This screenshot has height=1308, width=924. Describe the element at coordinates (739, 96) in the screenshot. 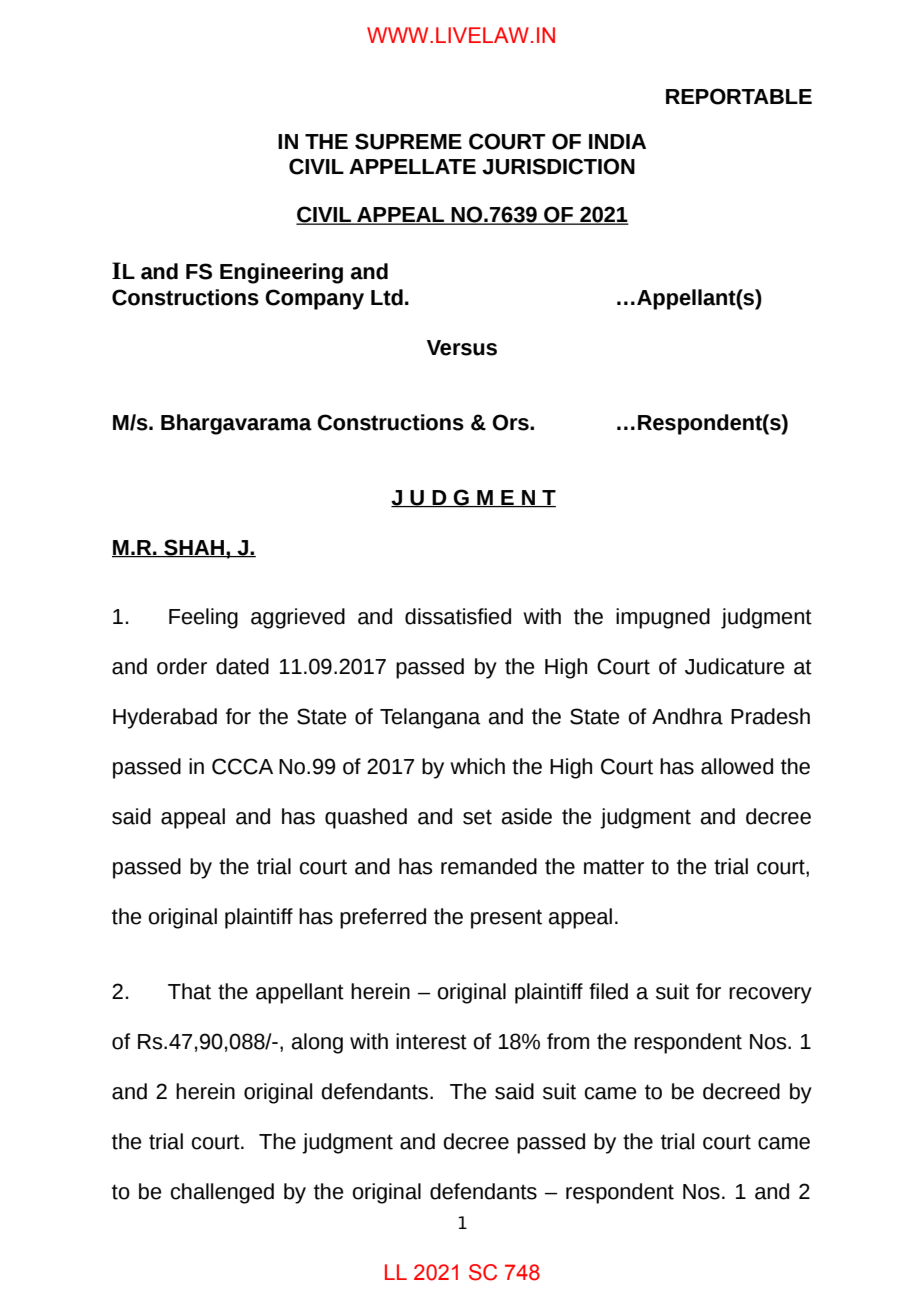

I see `REPORTABLE` at that location.
